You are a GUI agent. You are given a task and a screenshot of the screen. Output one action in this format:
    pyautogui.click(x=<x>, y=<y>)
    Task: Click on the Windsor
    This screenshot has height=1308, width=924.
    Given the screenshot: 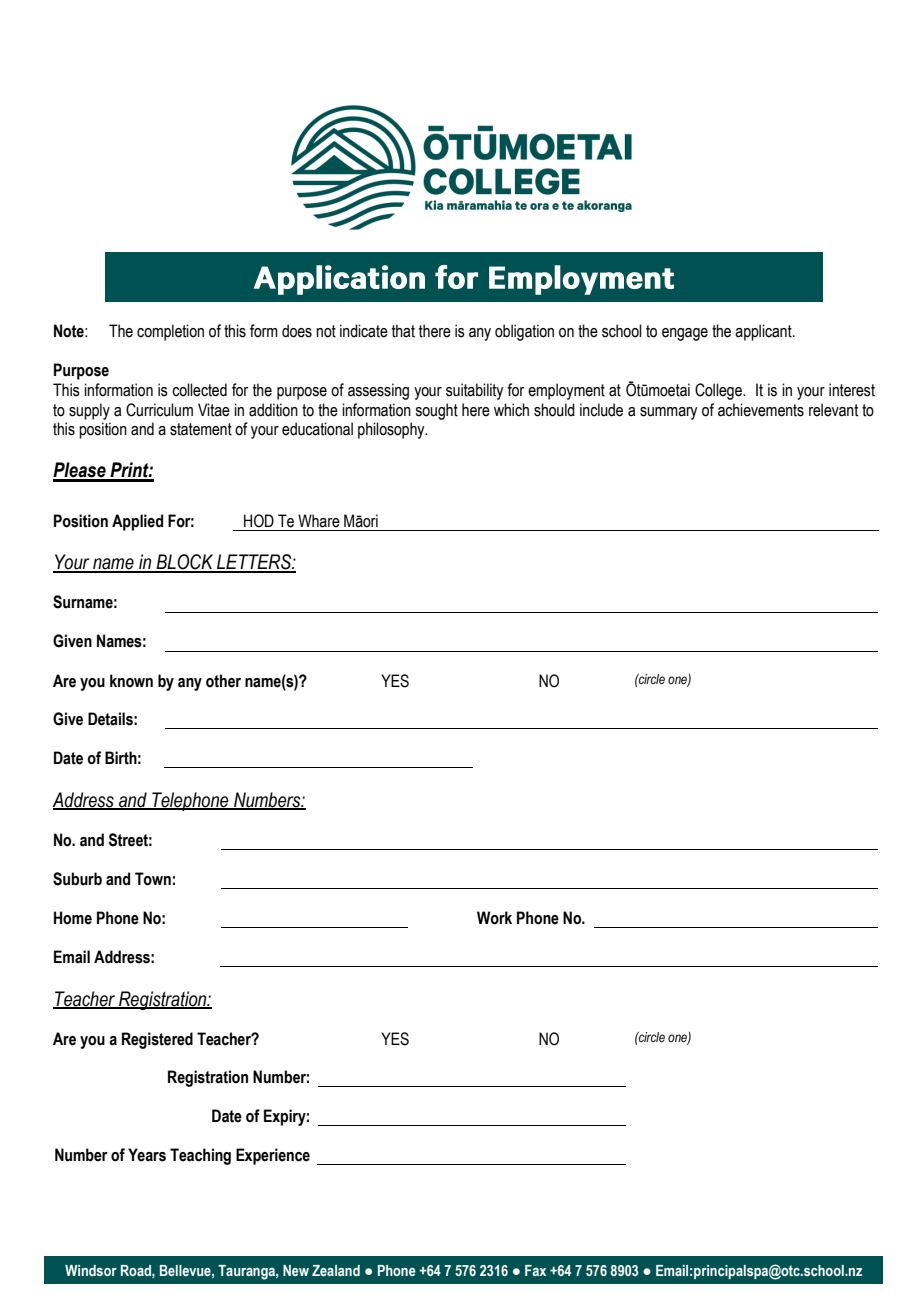 What is the action you would take?
    pyautogui.click(x=91, y=1270)
